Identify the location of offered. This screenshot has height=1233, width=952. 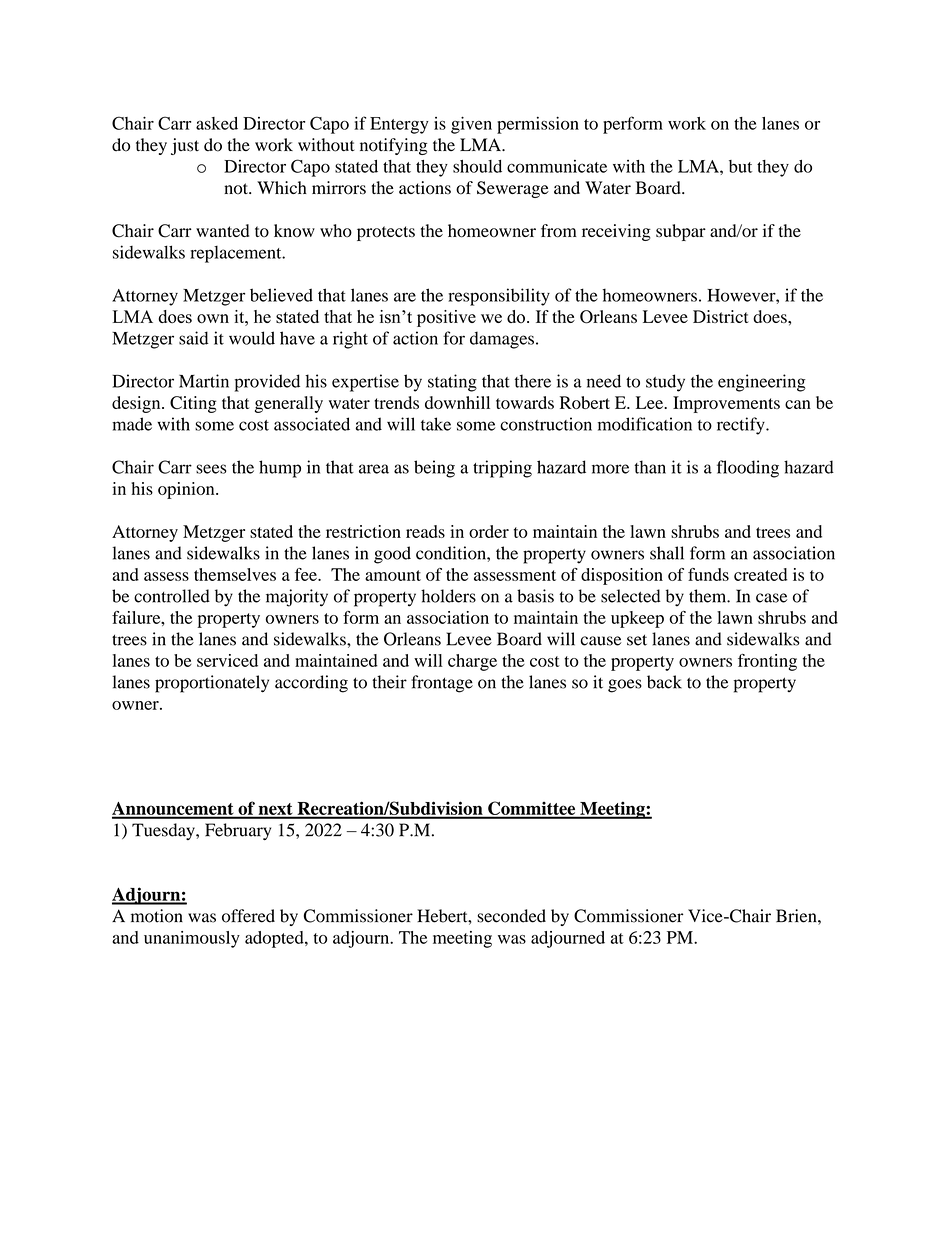
(248, 916).
